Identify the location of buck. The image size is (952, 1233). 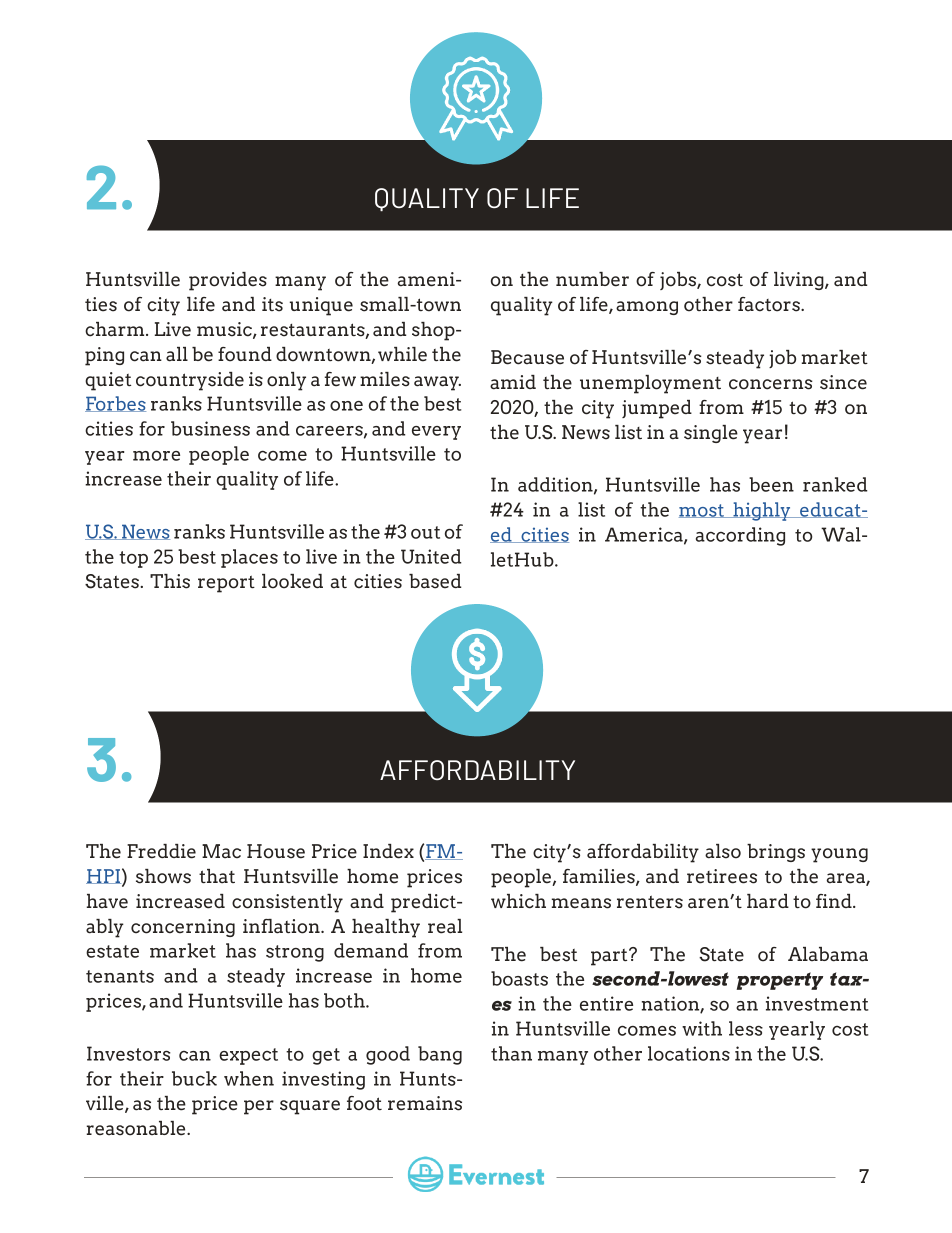
(194, 1078).
